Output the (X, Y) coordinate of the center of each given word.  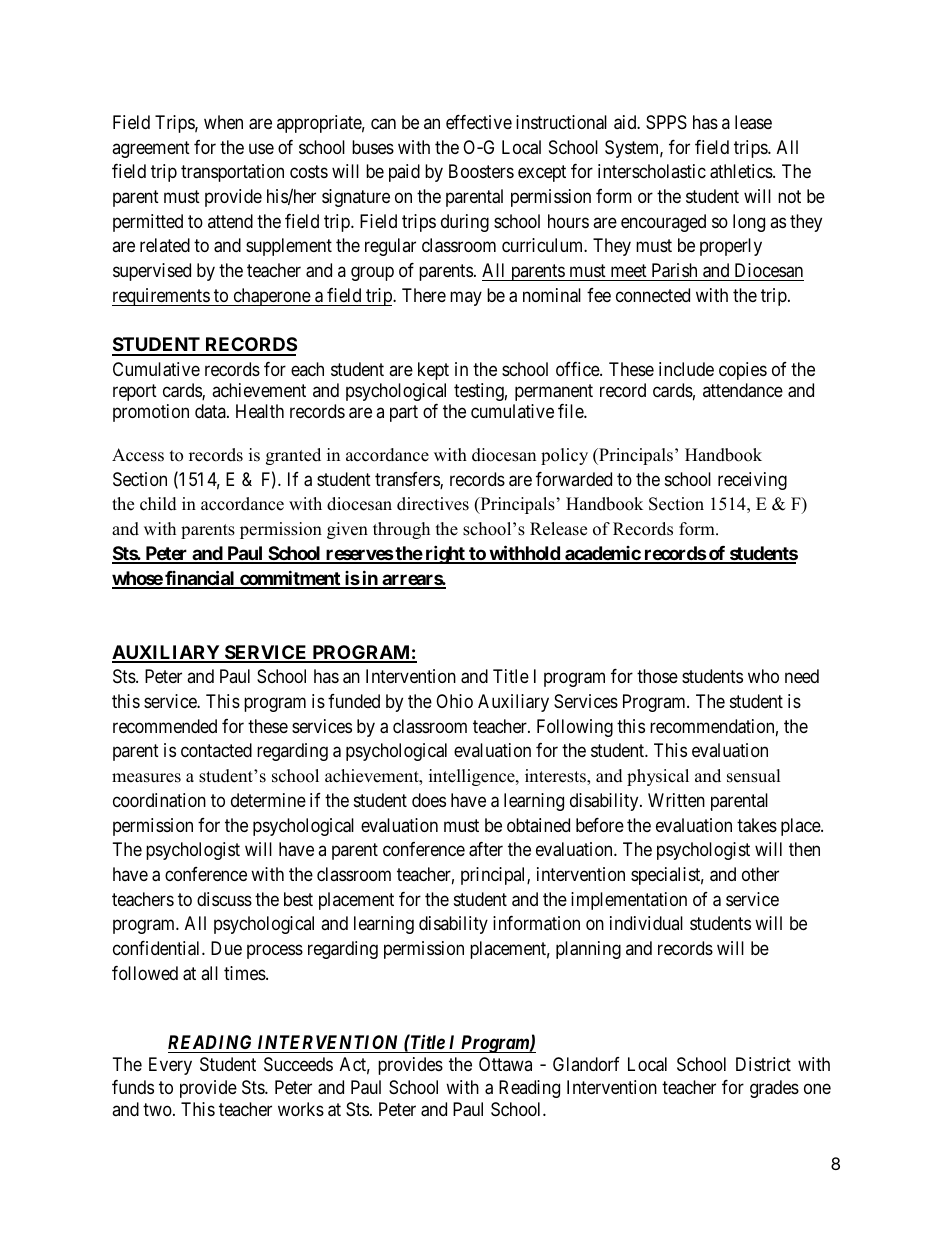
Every (170, 1066)
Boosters (481, 171)
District (763, 1064)
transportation (232, 173)
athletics (742, 171)
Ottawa (505, 1064)
